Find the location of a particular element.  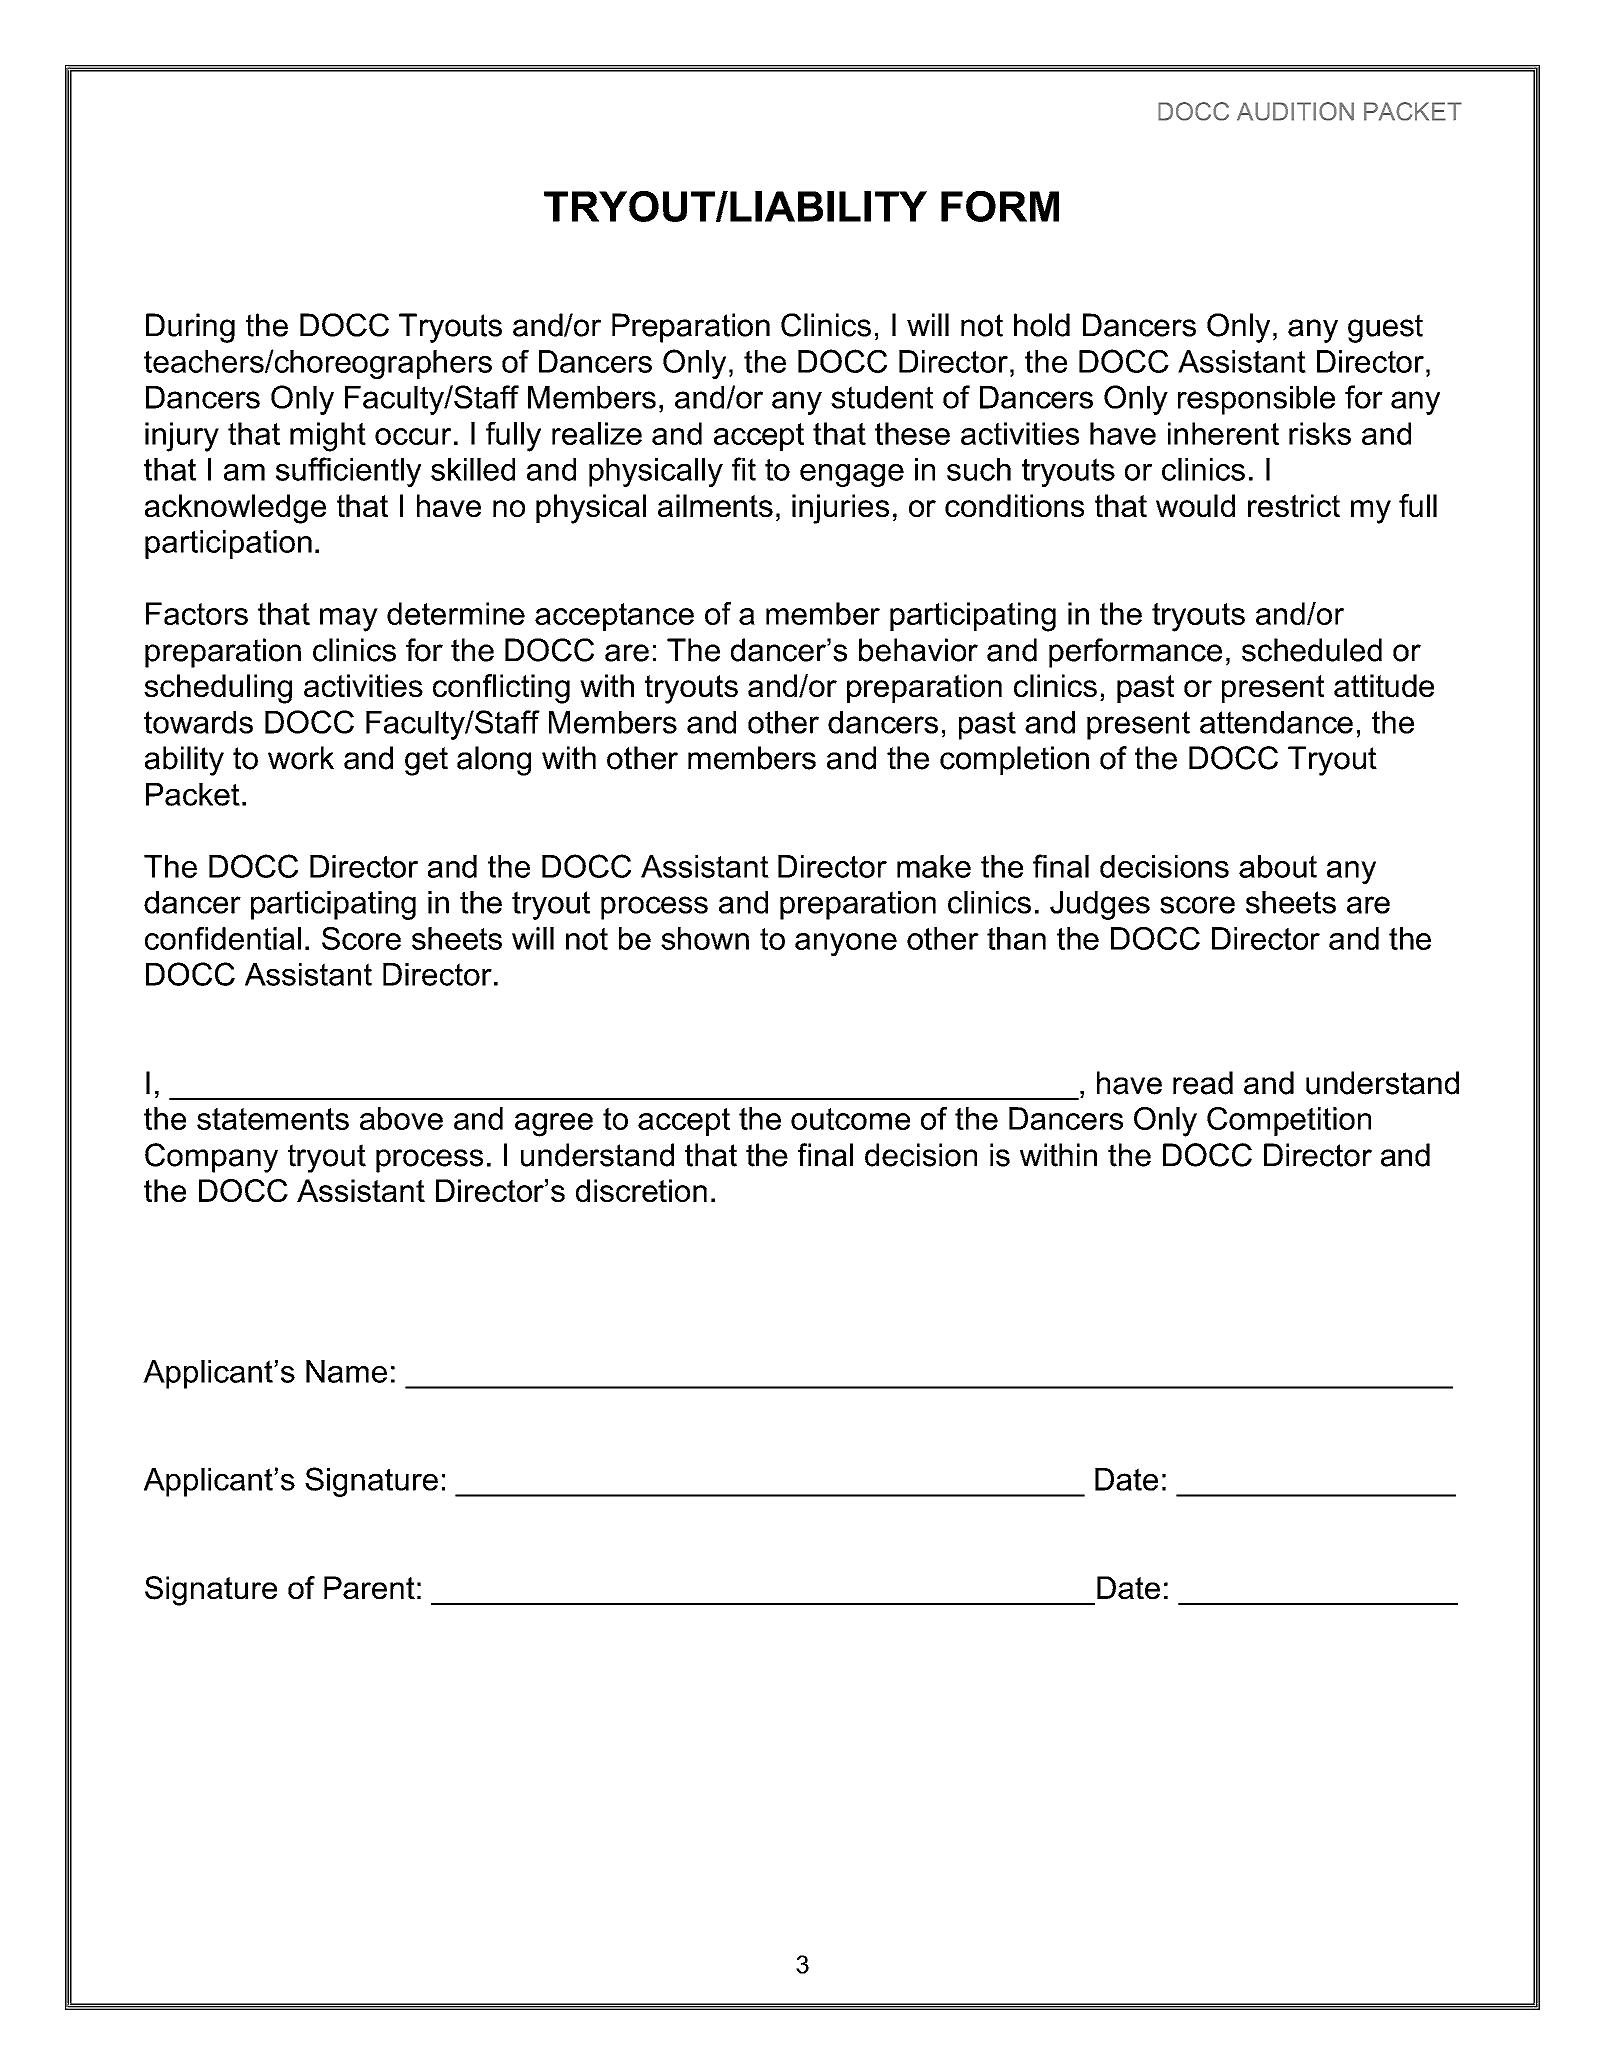

hold is located at coordinates (1042, 325).
